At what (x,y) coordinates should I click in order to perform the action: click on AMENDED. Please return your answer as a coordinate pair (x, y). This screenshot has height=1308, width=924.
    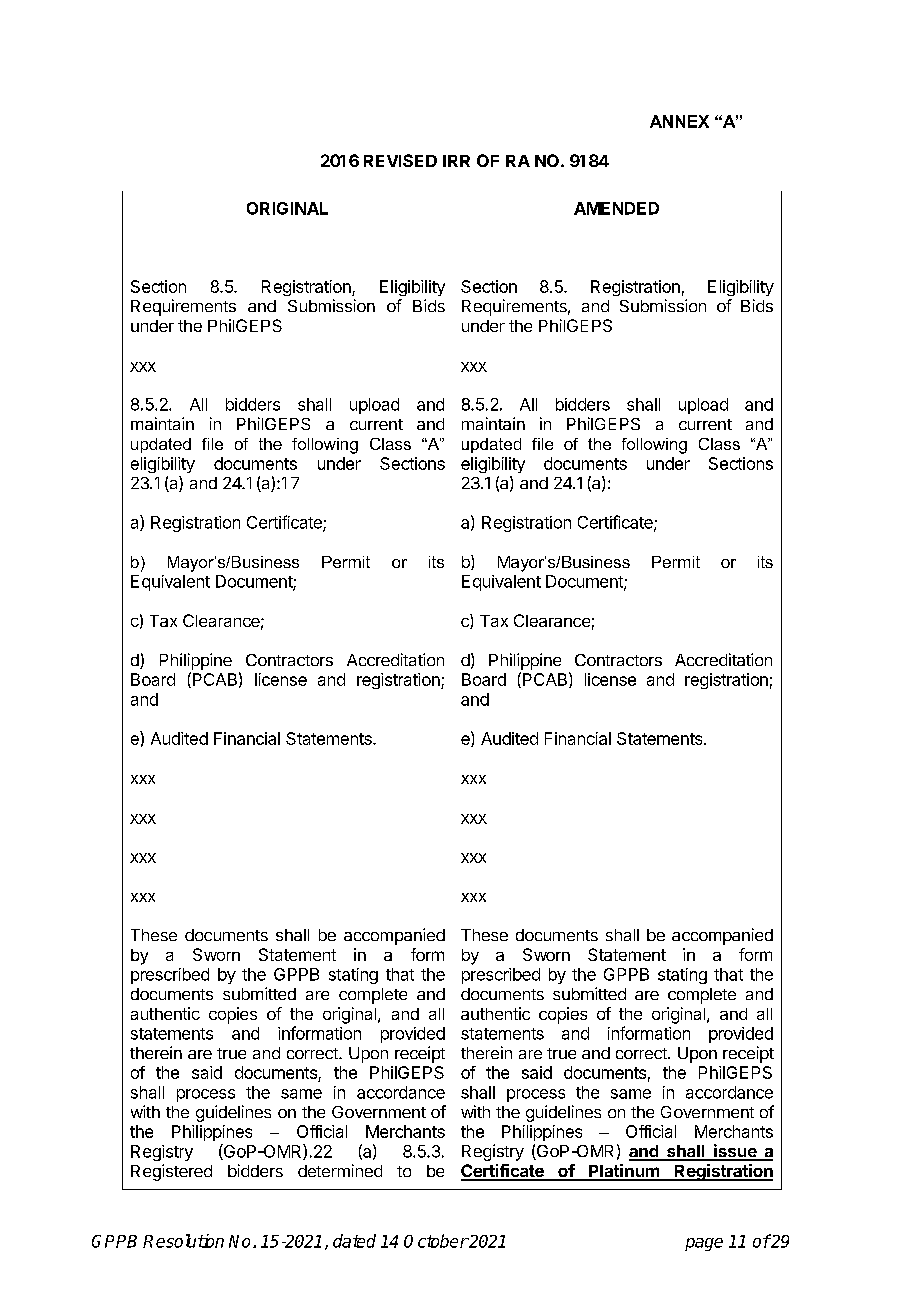
    Looking at the image, I should click on (616, 208).
